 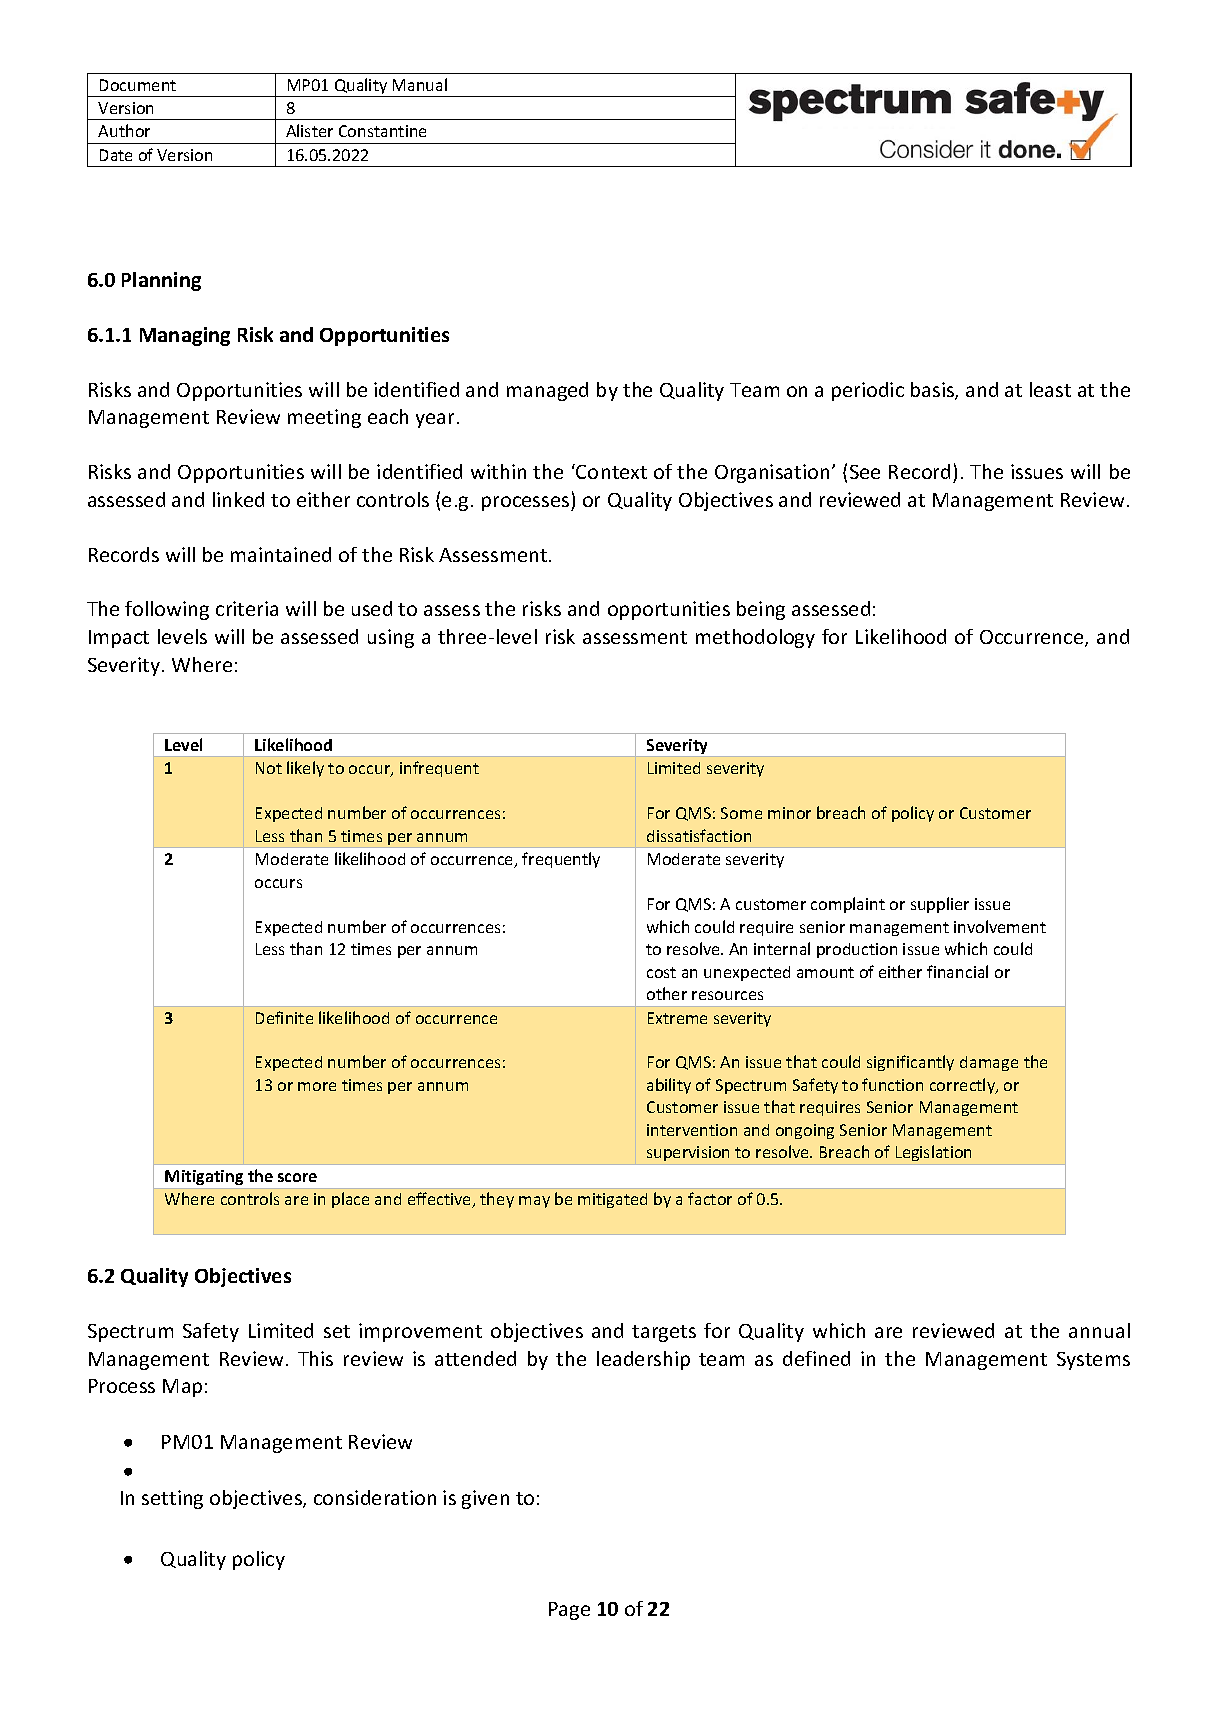 I want to click on criteria, so click(x=247, y=608).
